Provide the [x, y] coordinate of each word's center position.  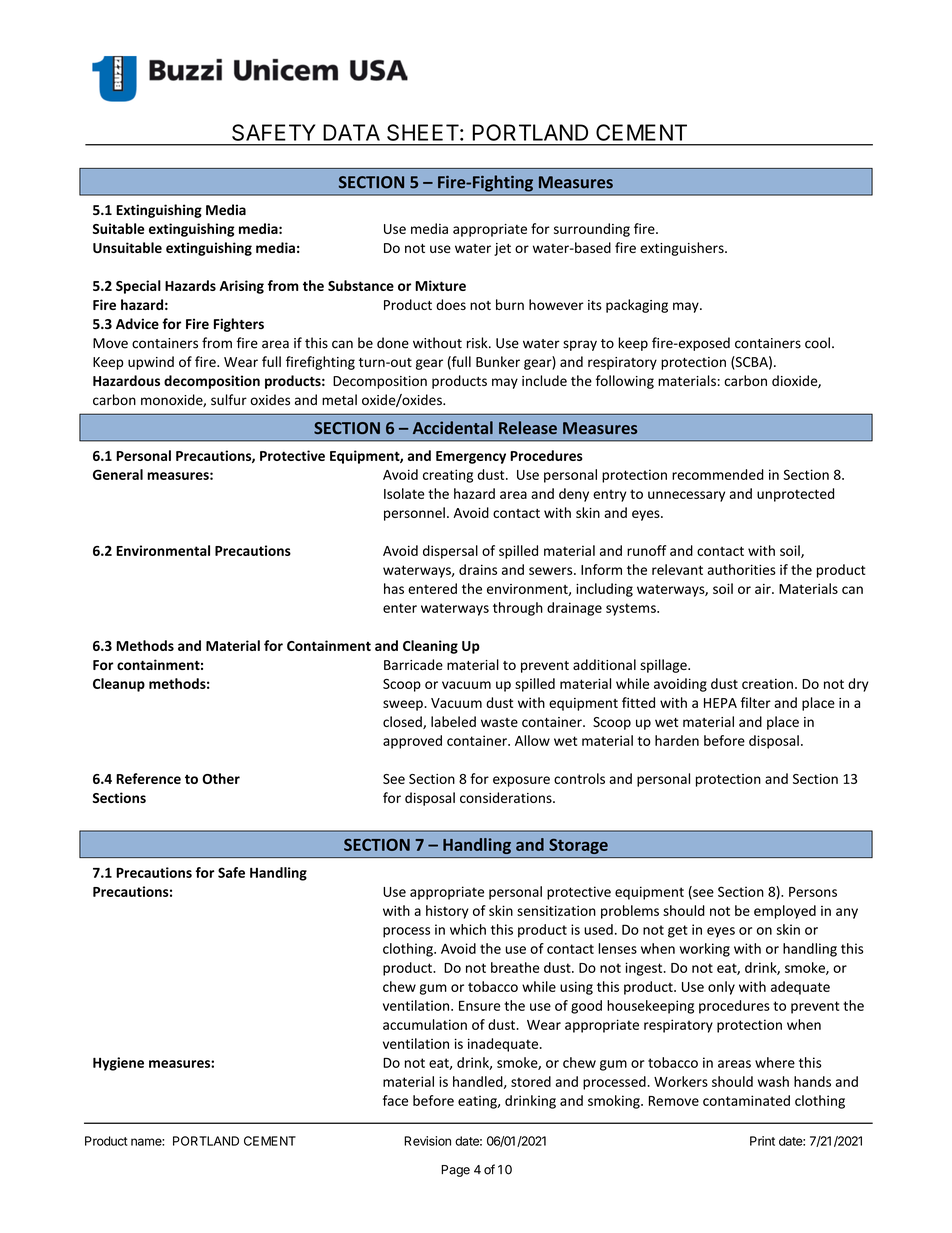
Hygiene [118, 1064]
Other [221, 778]
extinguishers [683, 249]
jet [502, 249]
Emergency [471, 457]
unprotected [795, 495]
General [118, 474]
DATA [351, 132]
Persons [813, 892]
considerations [507, 797]
